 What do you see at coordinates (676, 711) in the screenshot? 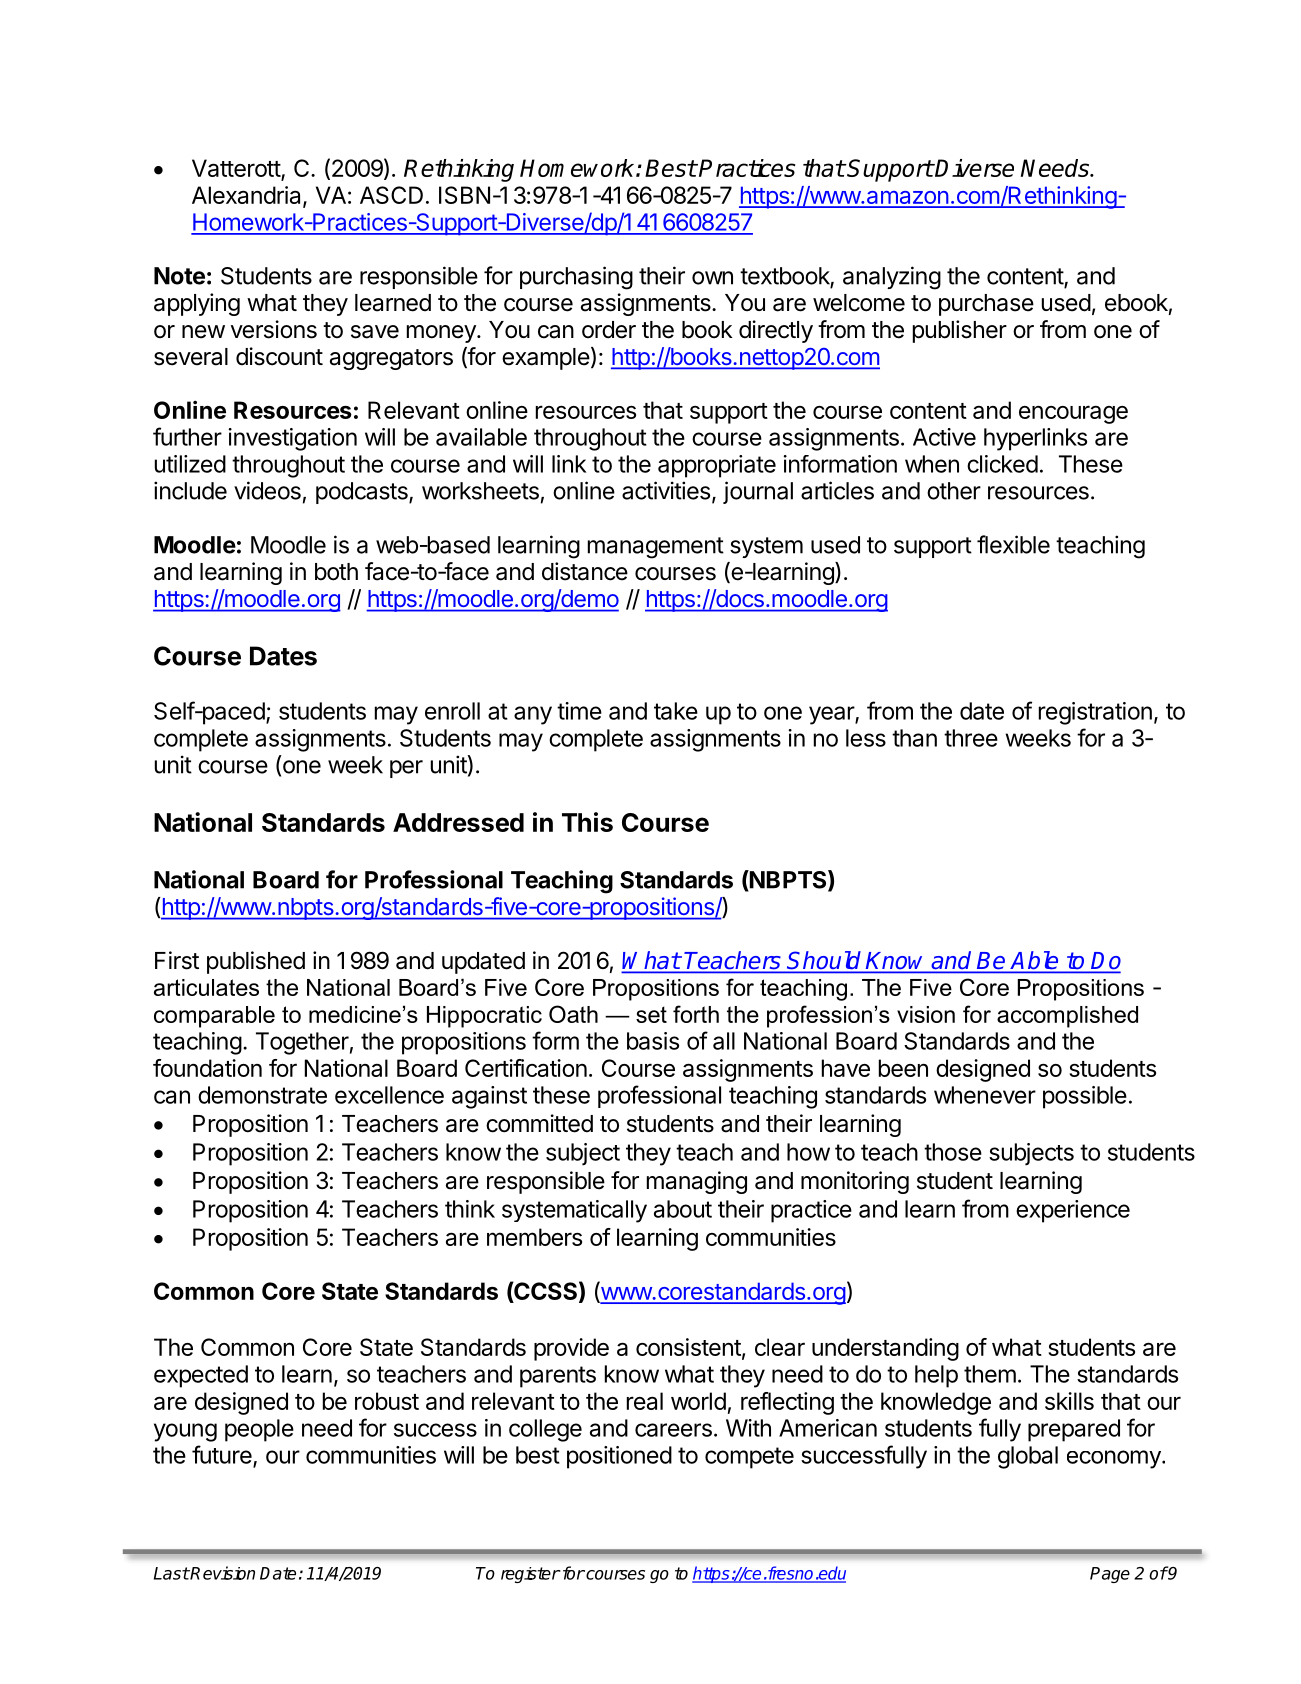
I see `take` at bounding box center [676, 711].
